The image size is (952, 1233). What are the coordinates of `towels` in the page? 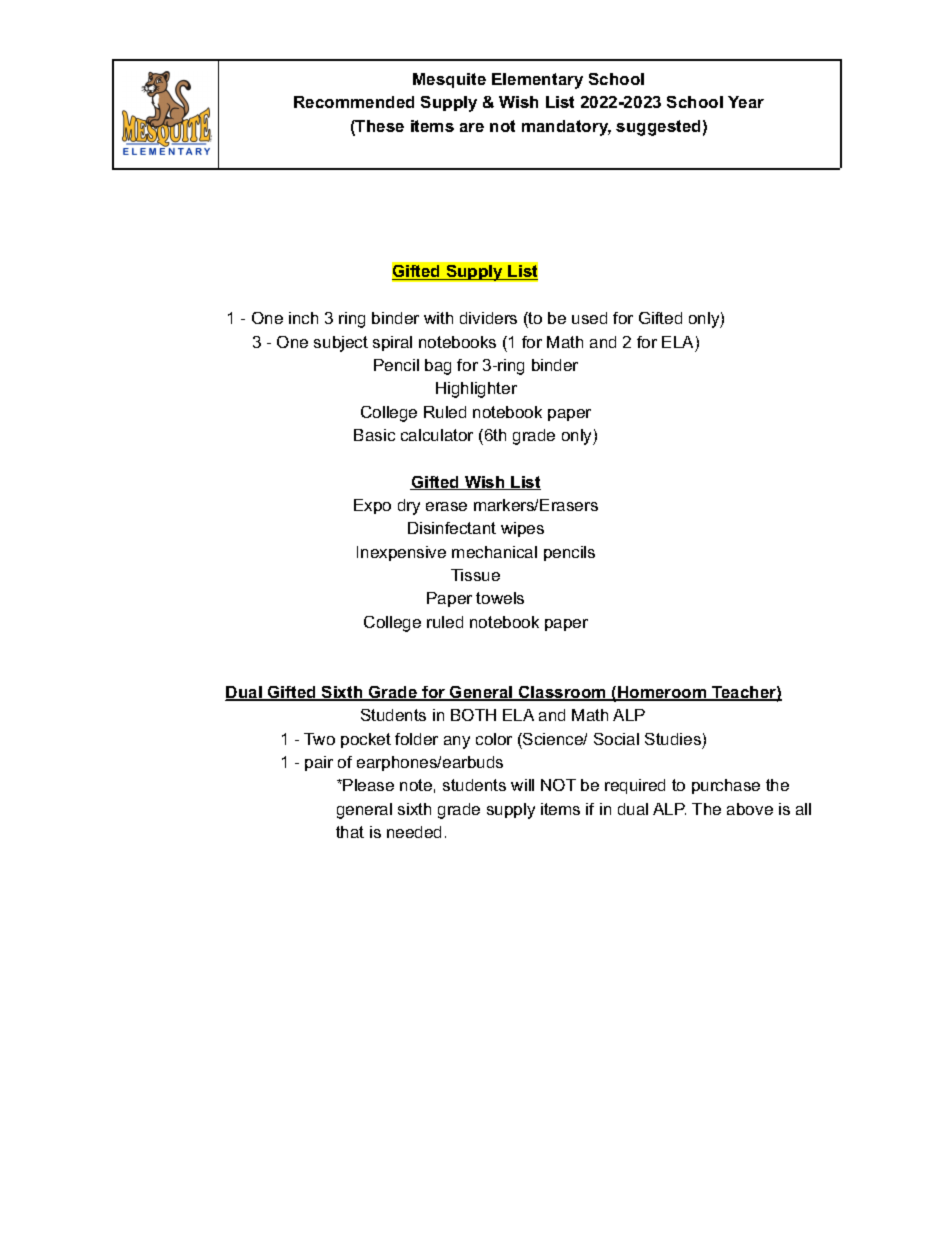 It's located at (500, 598).
